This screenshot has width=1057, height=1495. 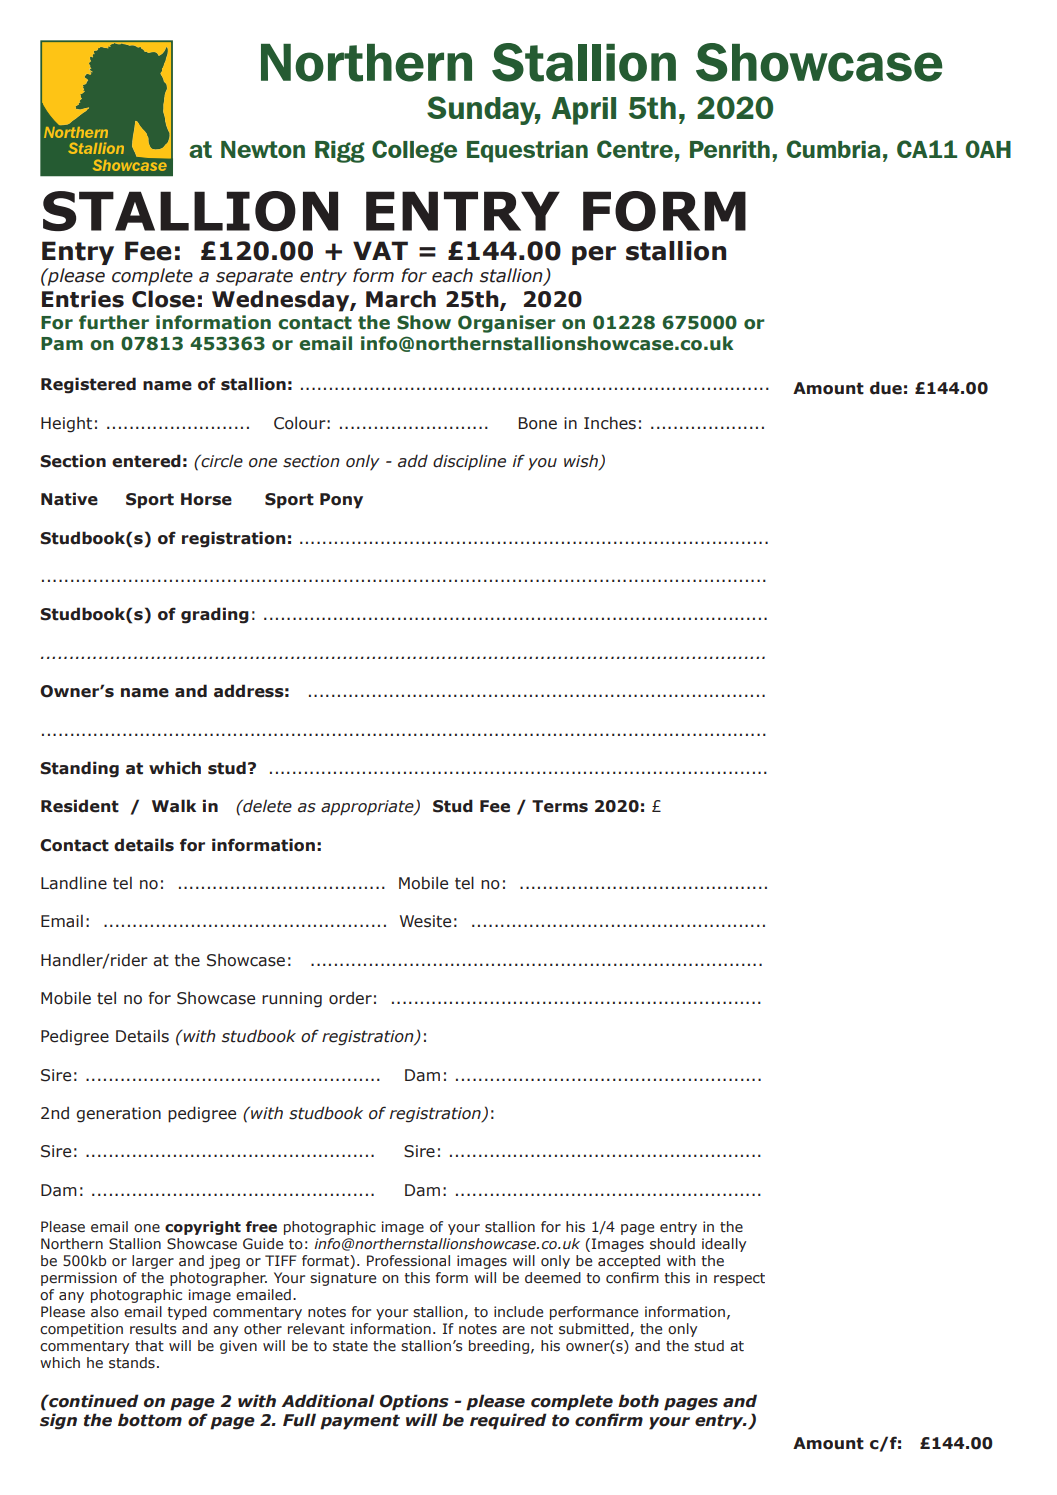 I want to click on appropriate, so click(x=368, y=808).
